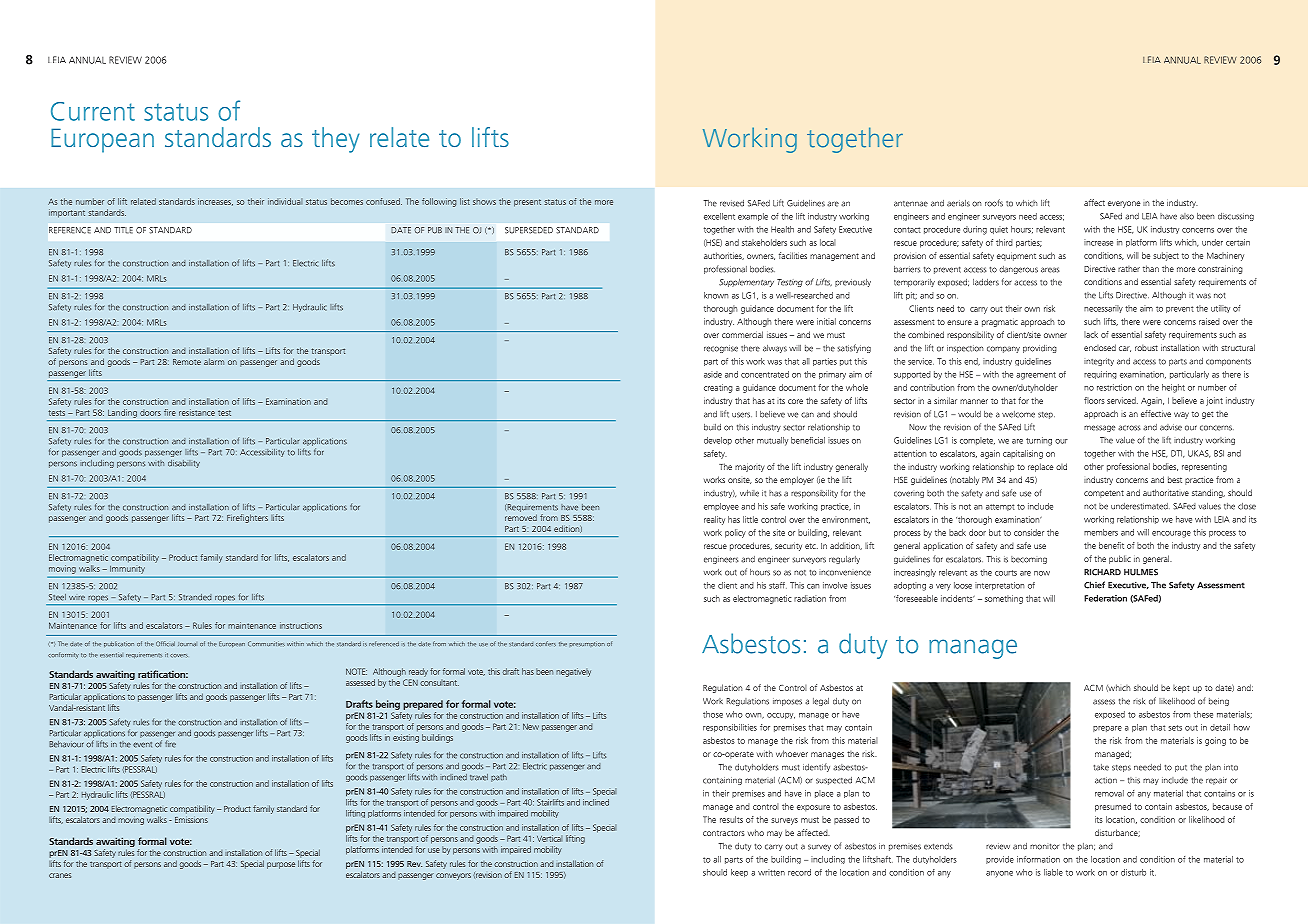 The width and height of the image is (1308, 924). Describe the element at coordinates (721, 507) in the image. I see `employee` at that location.
